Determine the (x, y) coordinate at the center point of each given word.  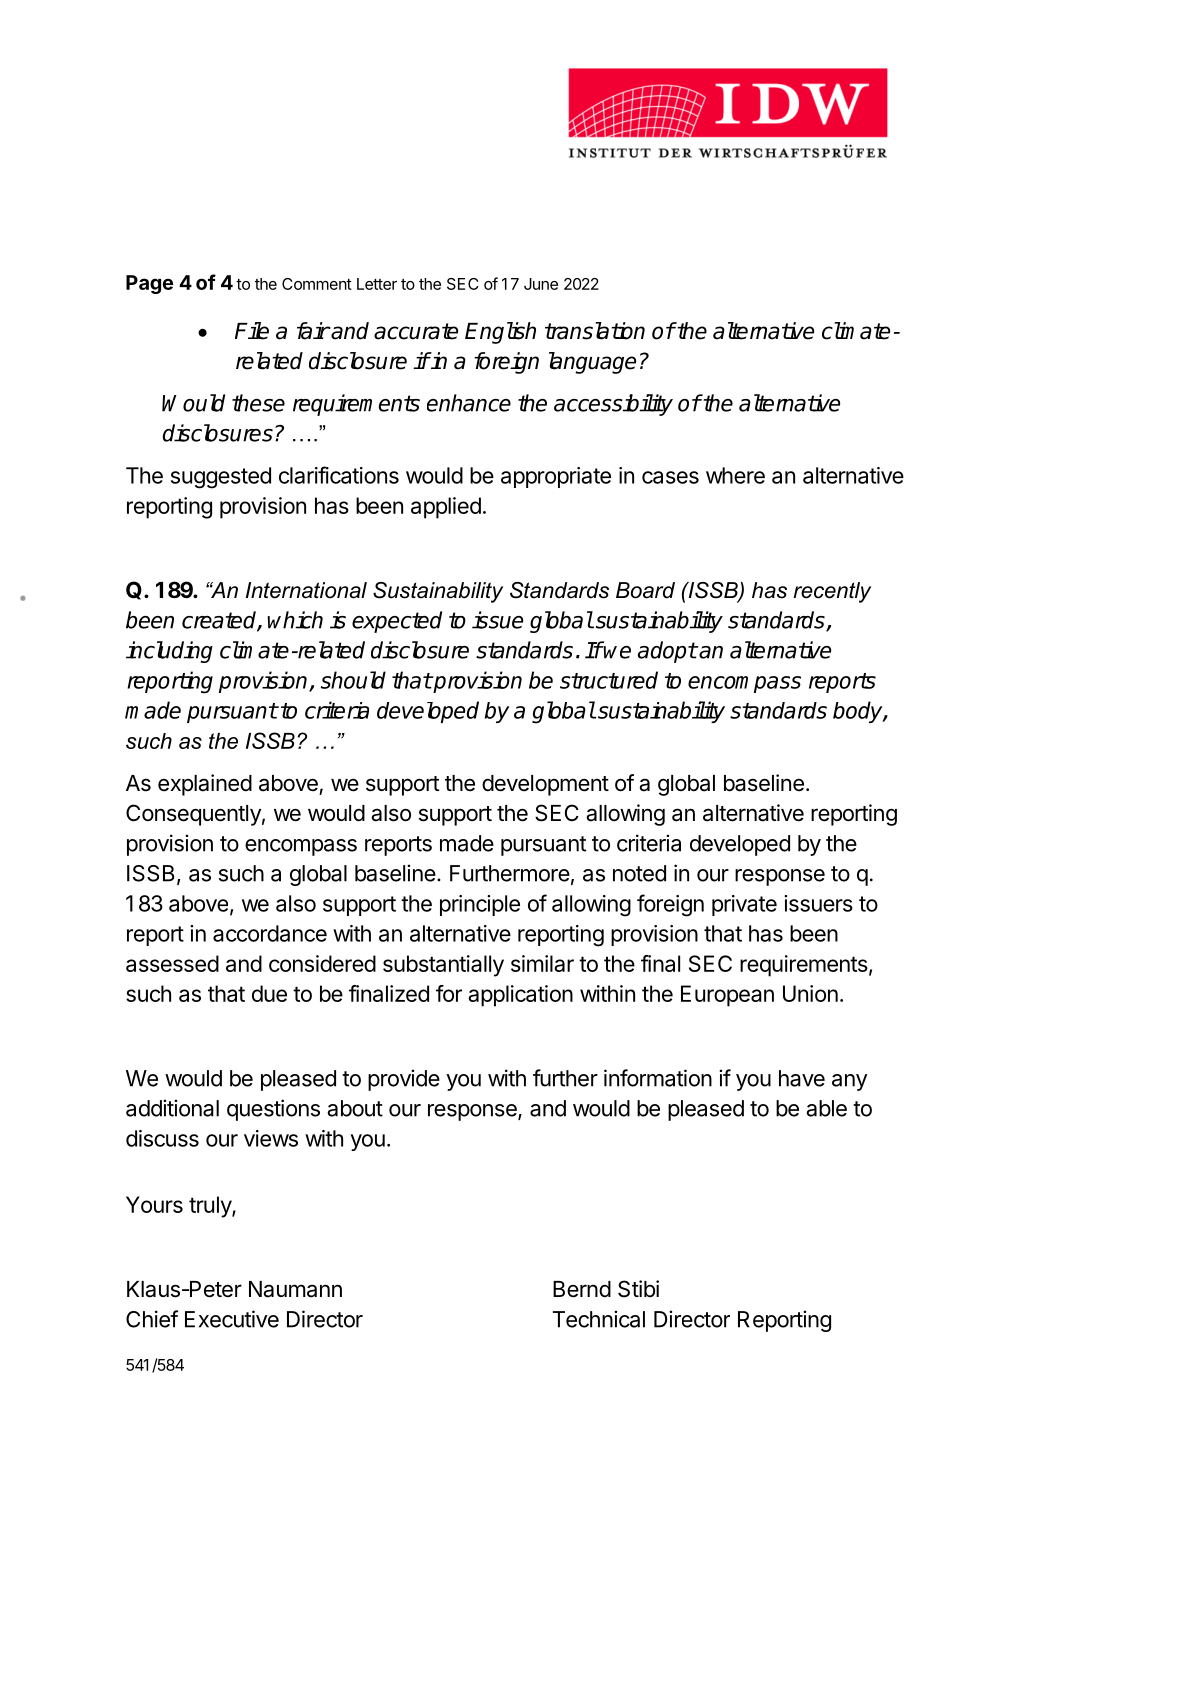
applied (446, 508)
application (520, 996)
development (545, 785)
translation (595, 331)
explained (205, 785)
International (306, 590)
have (802, 1078)
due (269, 993)
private (744, 905)
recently (832, 592)
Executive (232, 1319)
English (500, 333)
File (252, 331)
